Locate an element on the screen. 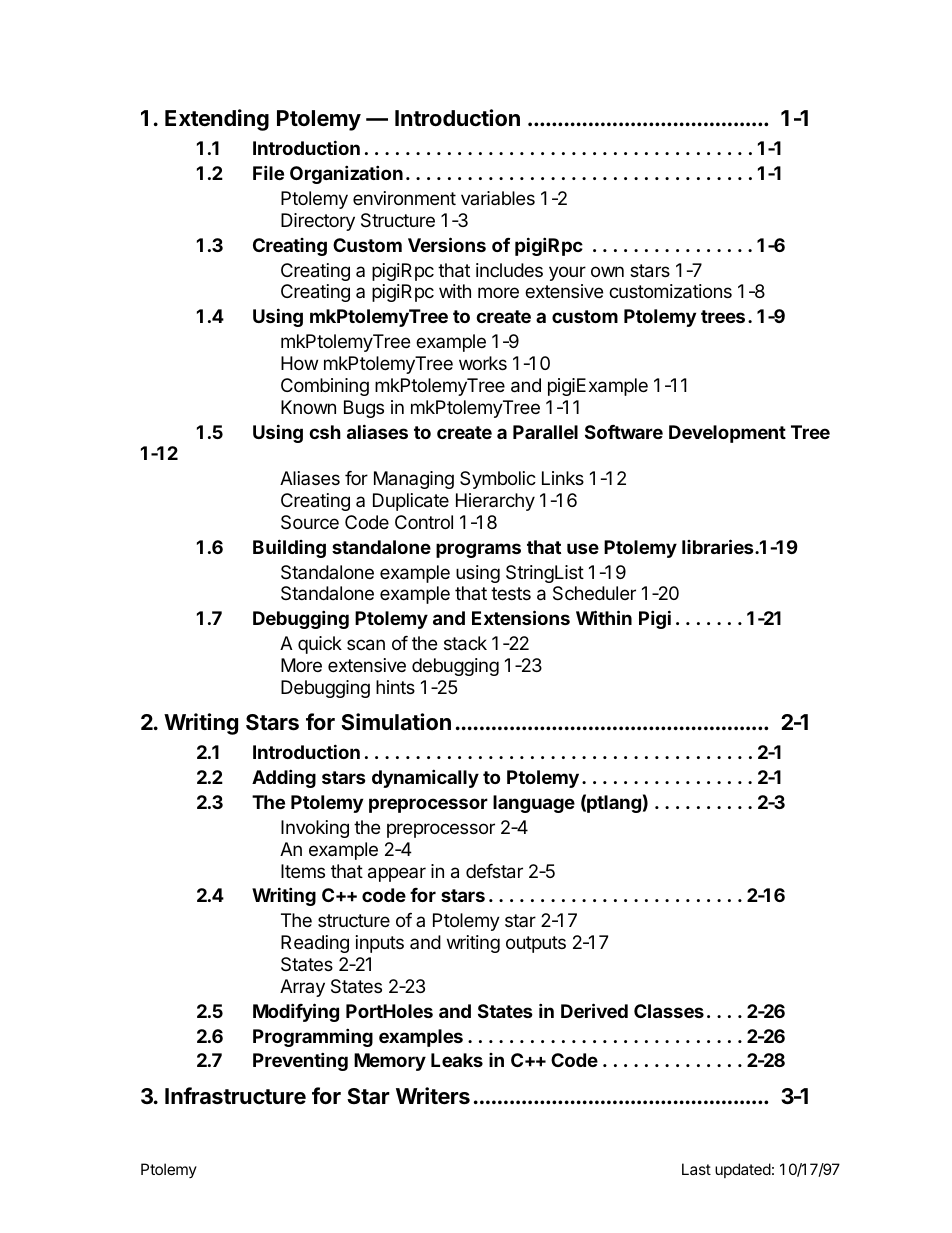  Writers is located at coordinates (433, 1096).
